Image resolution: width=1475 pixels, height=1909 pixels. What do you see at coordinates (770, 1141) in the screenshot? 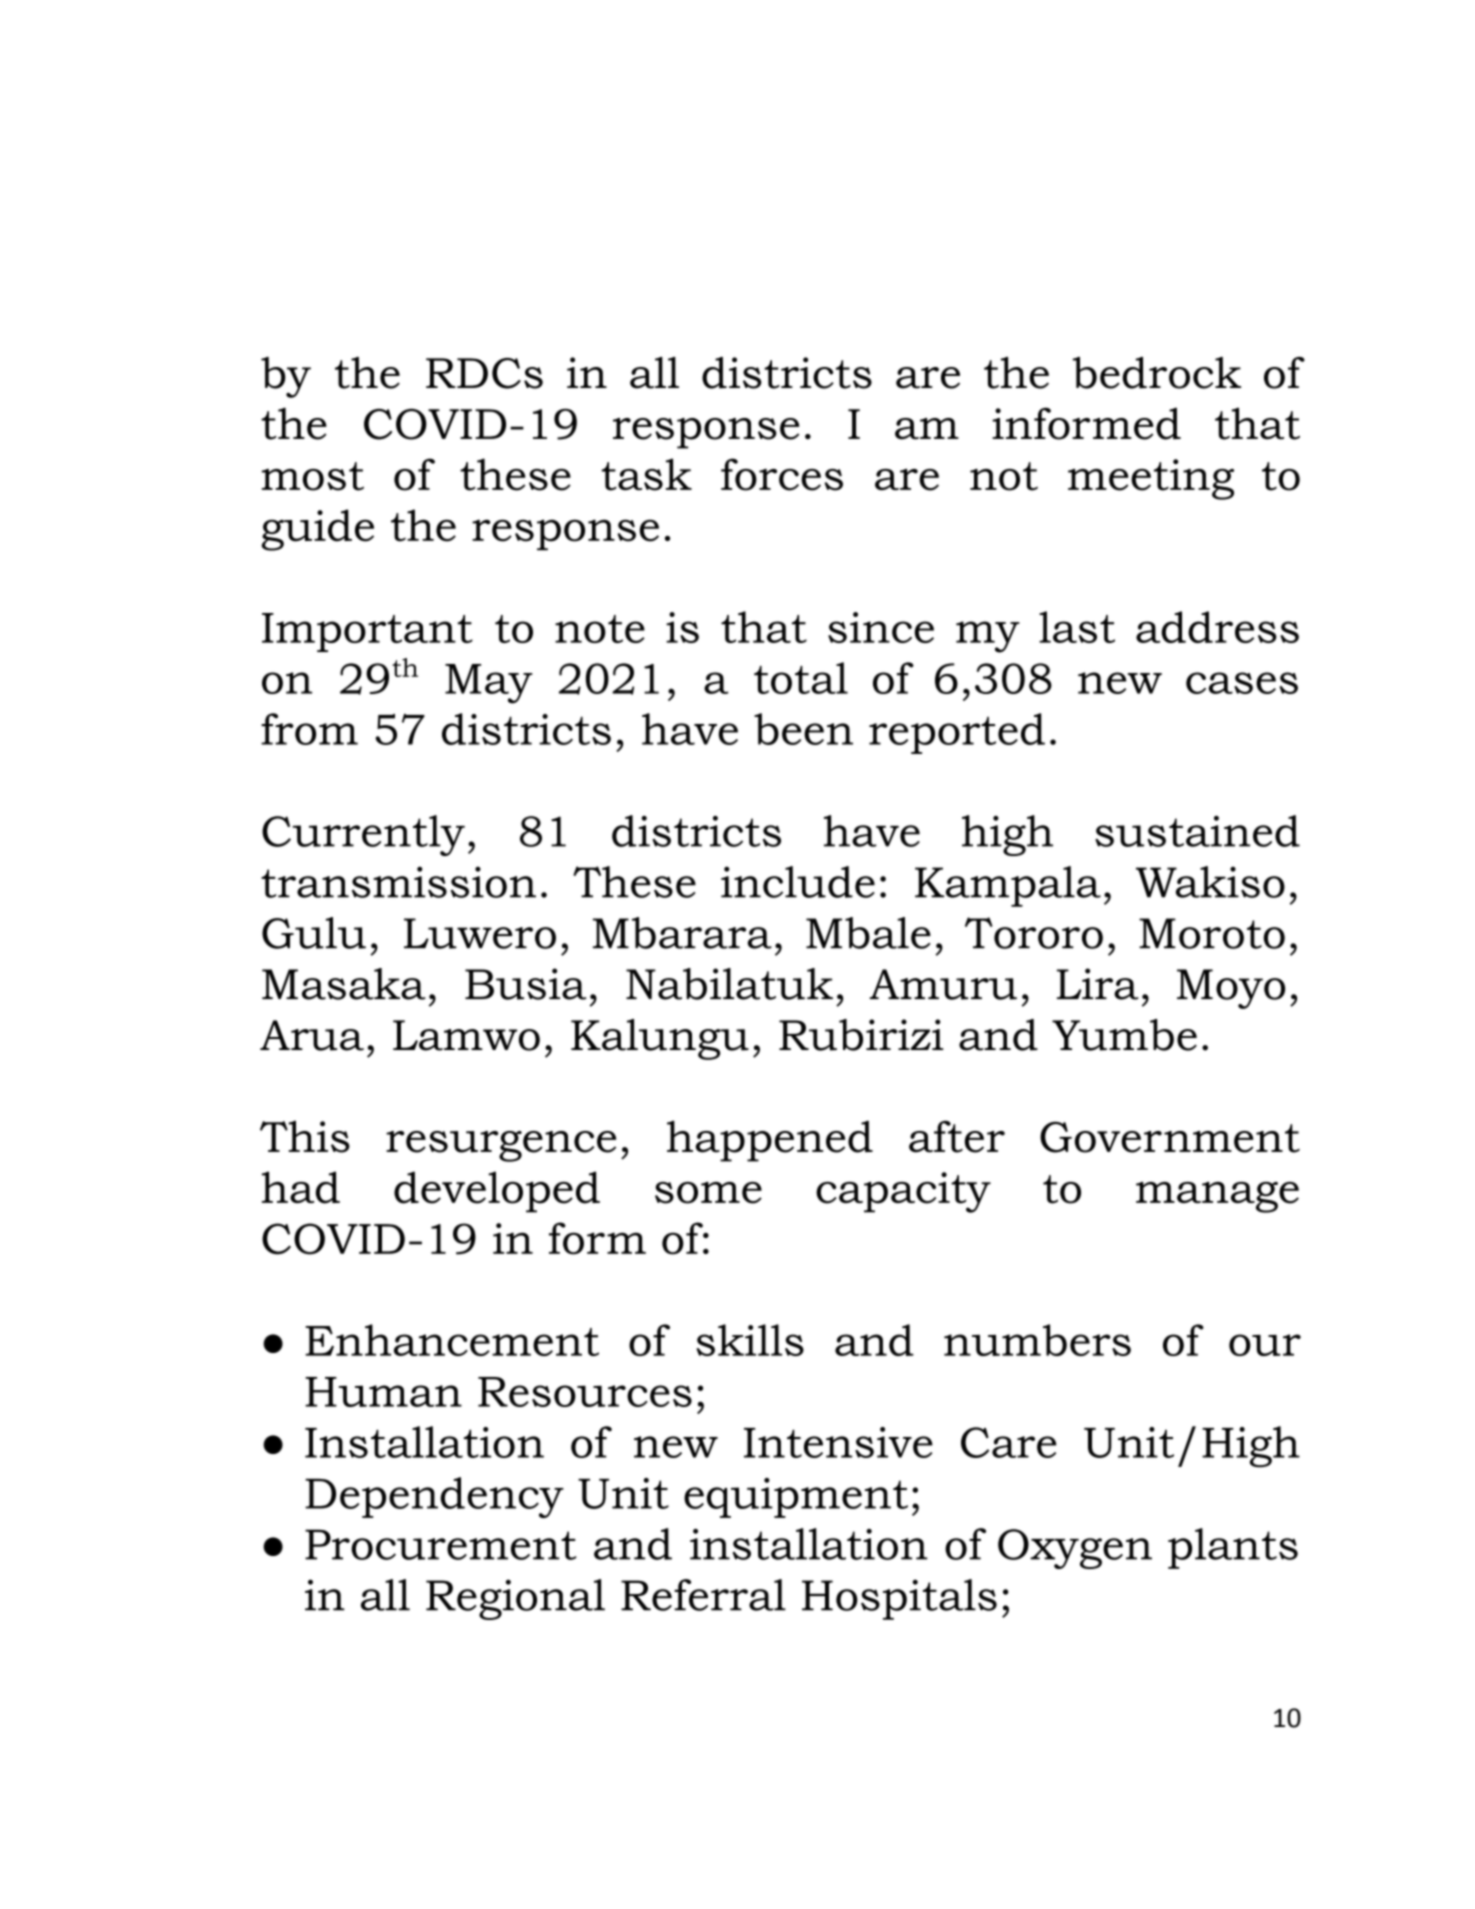
I see `happened` at bounding box center [770, 1141].
